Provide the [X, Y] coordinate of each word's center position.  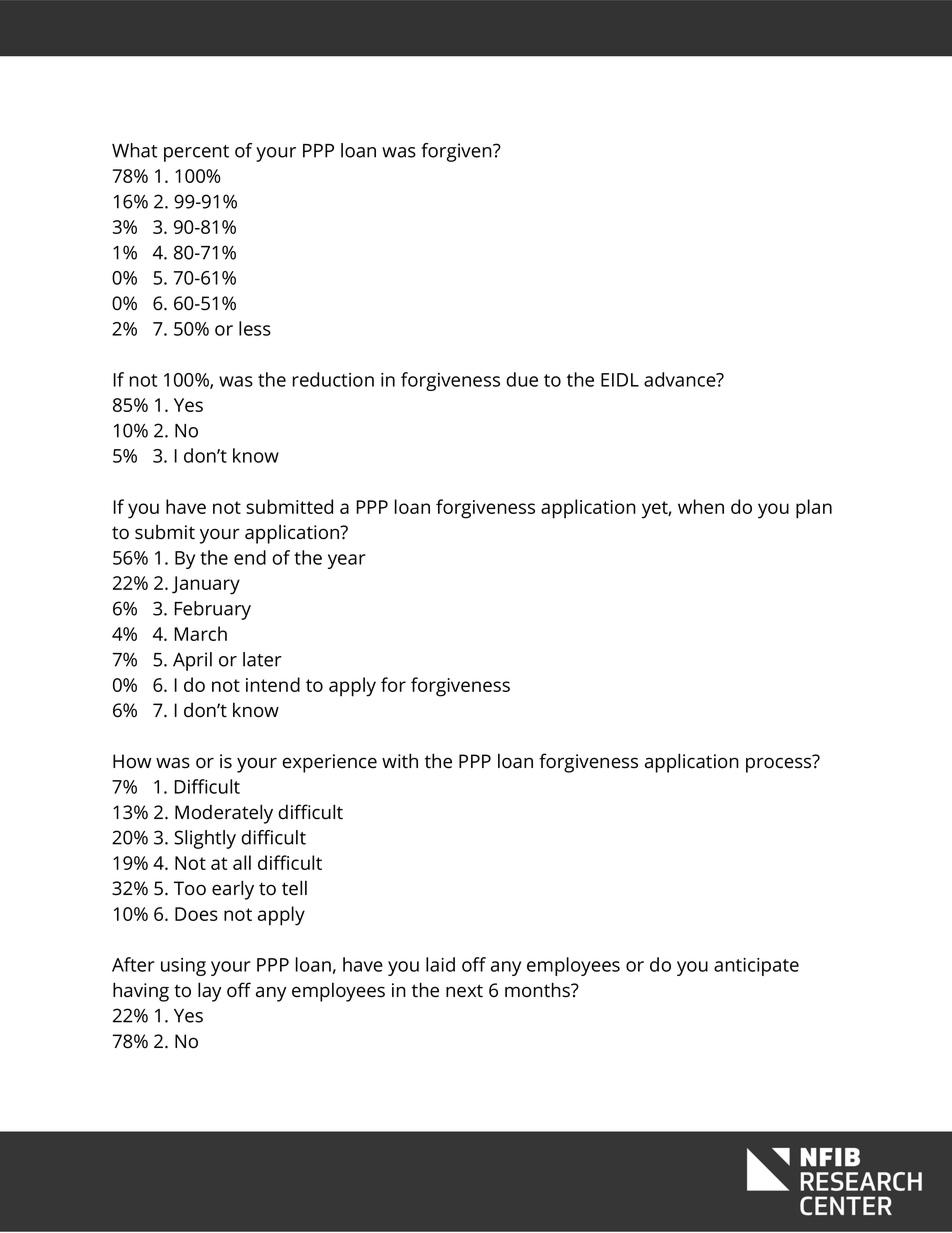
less [255, 328]
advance [681, 379]
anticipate [756, 967]
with [400, 761]
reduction [333, 379]
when [701, 506]
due [522, 379]
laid [440, 964]
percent [196, 153]
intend [273, 684]
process [780, 764]
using [183, 967]
